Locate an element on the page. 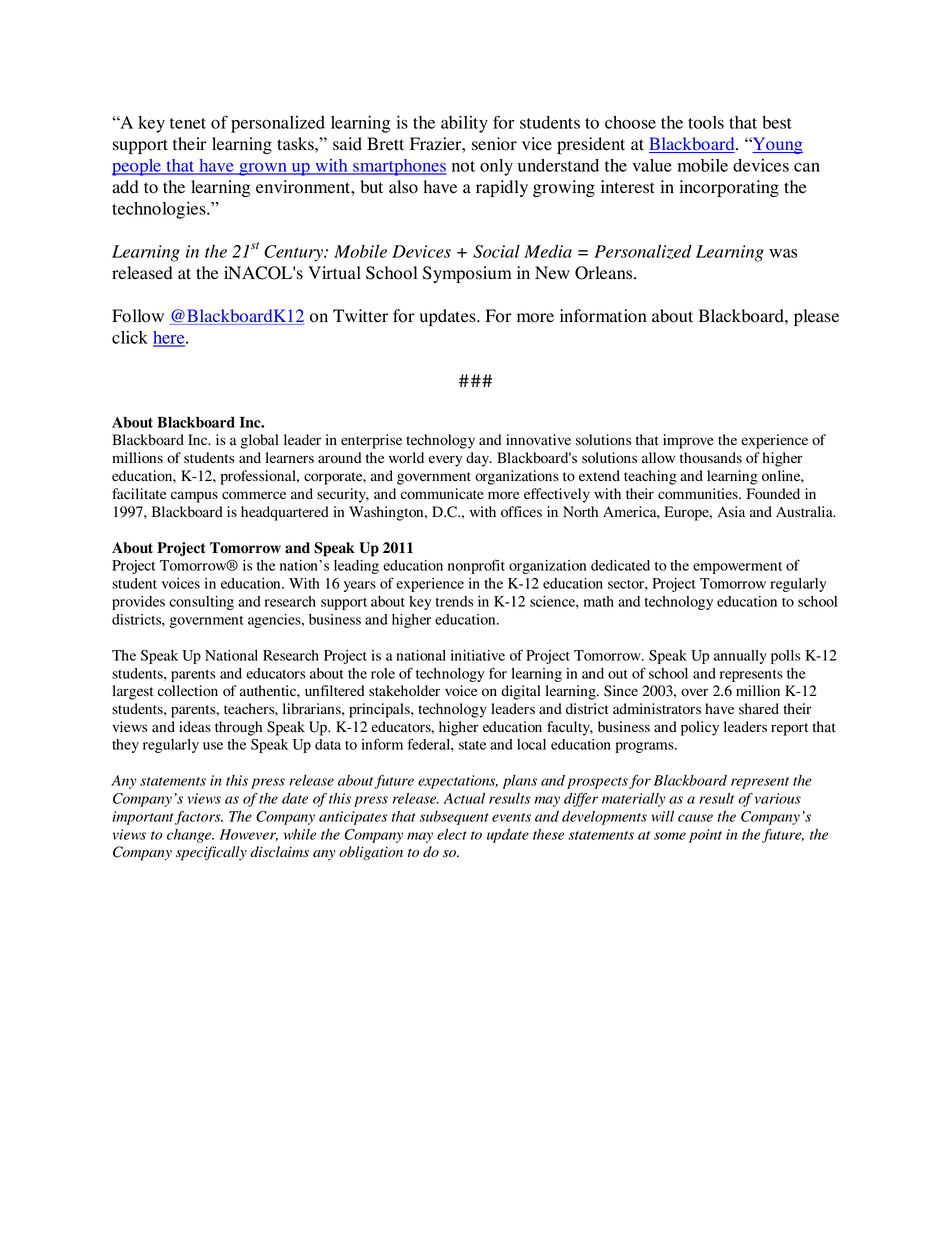  communities is located at coordinates (699, 494).
